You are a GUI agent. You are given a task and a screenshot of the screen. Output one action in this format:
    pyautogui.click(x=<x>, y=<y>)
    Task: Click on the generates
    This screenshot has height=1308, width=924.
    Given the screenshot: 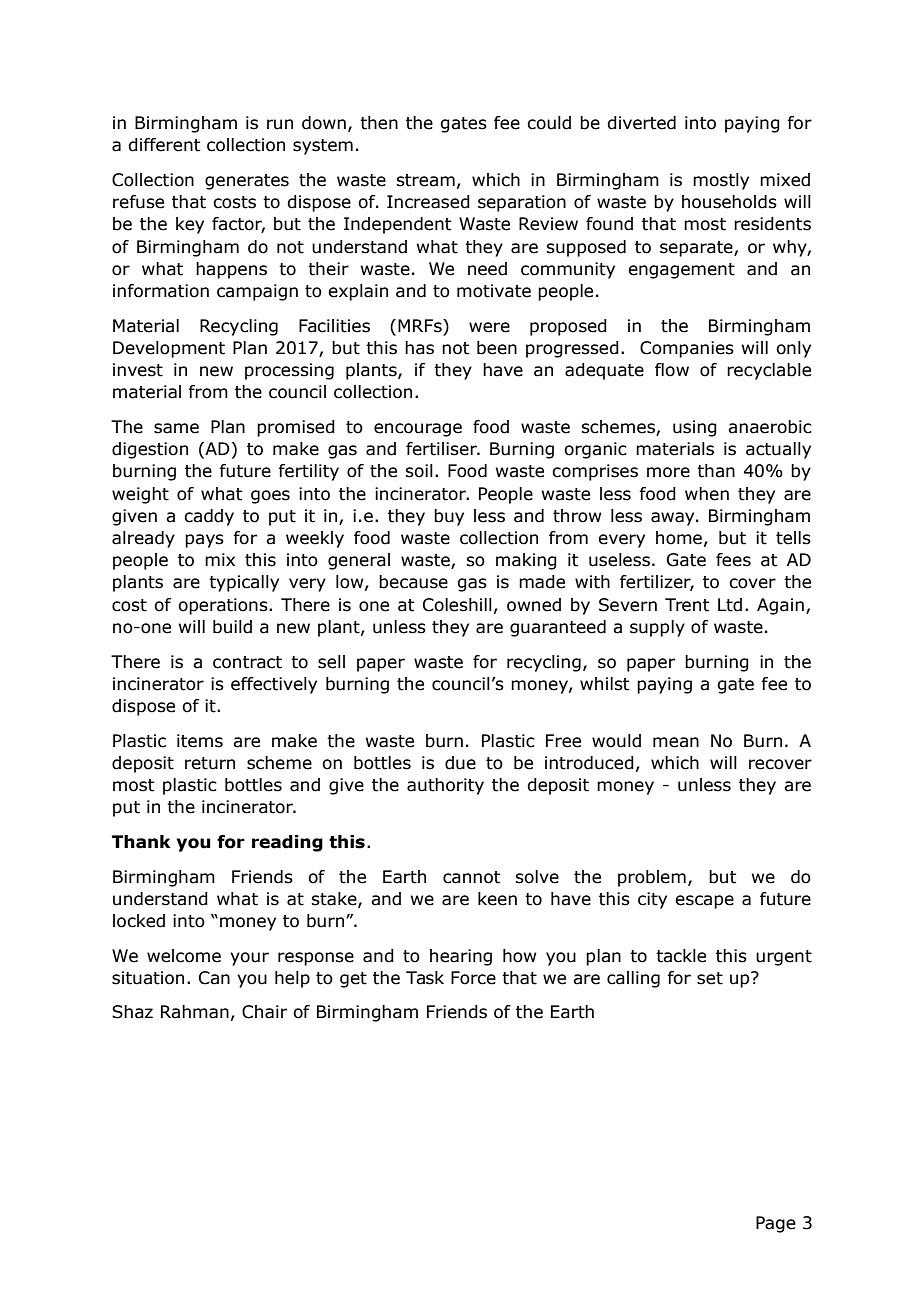 What is the action you would take?
    pyautogui.click(x=247, y=182)
